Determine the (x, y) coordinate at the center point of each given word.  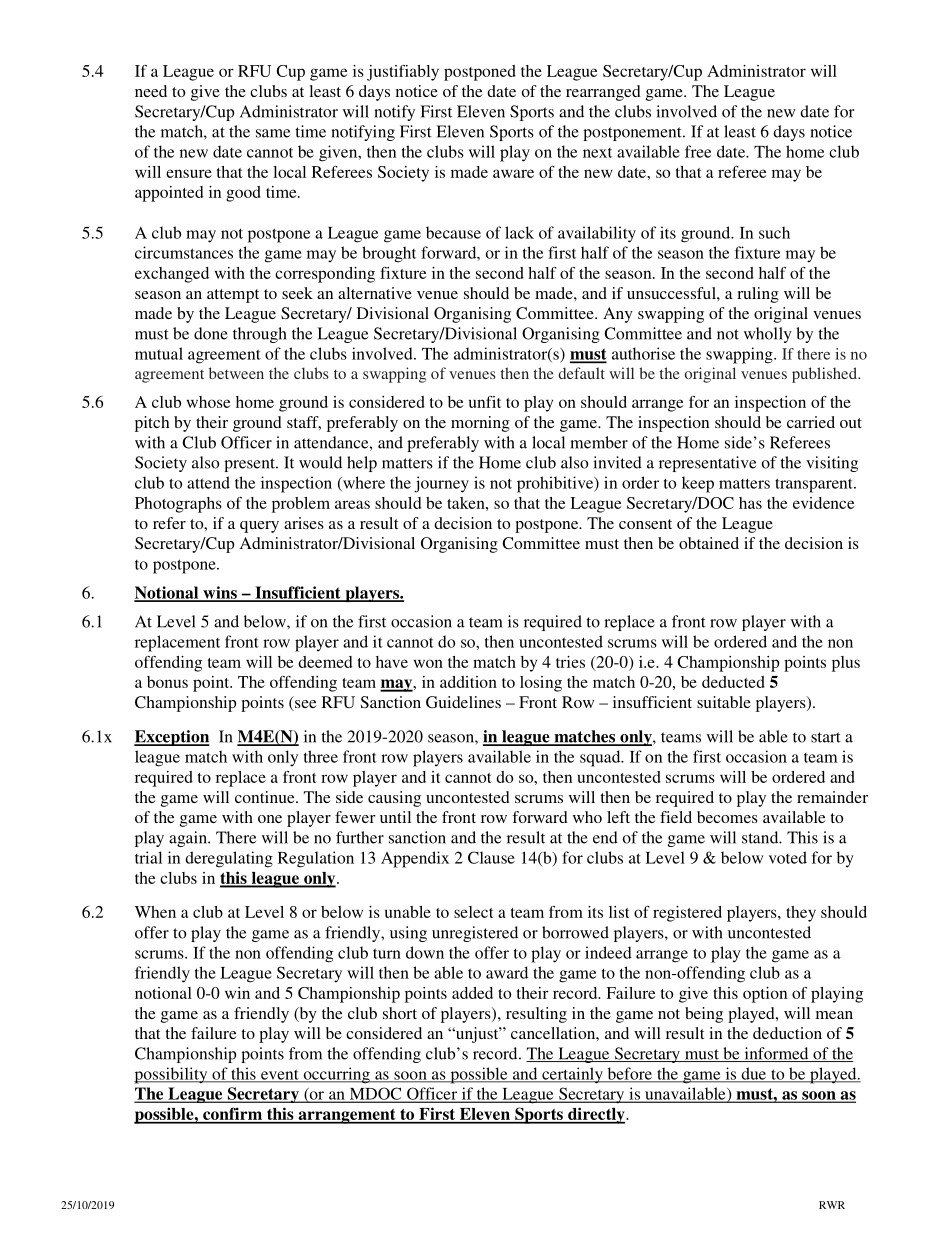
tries (570, 662)
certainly (572, 1075)
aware (513, 173)
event (280, 1075)
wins (220, 593)
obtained (709, 543)
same (273, 133)
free (698, 151)
